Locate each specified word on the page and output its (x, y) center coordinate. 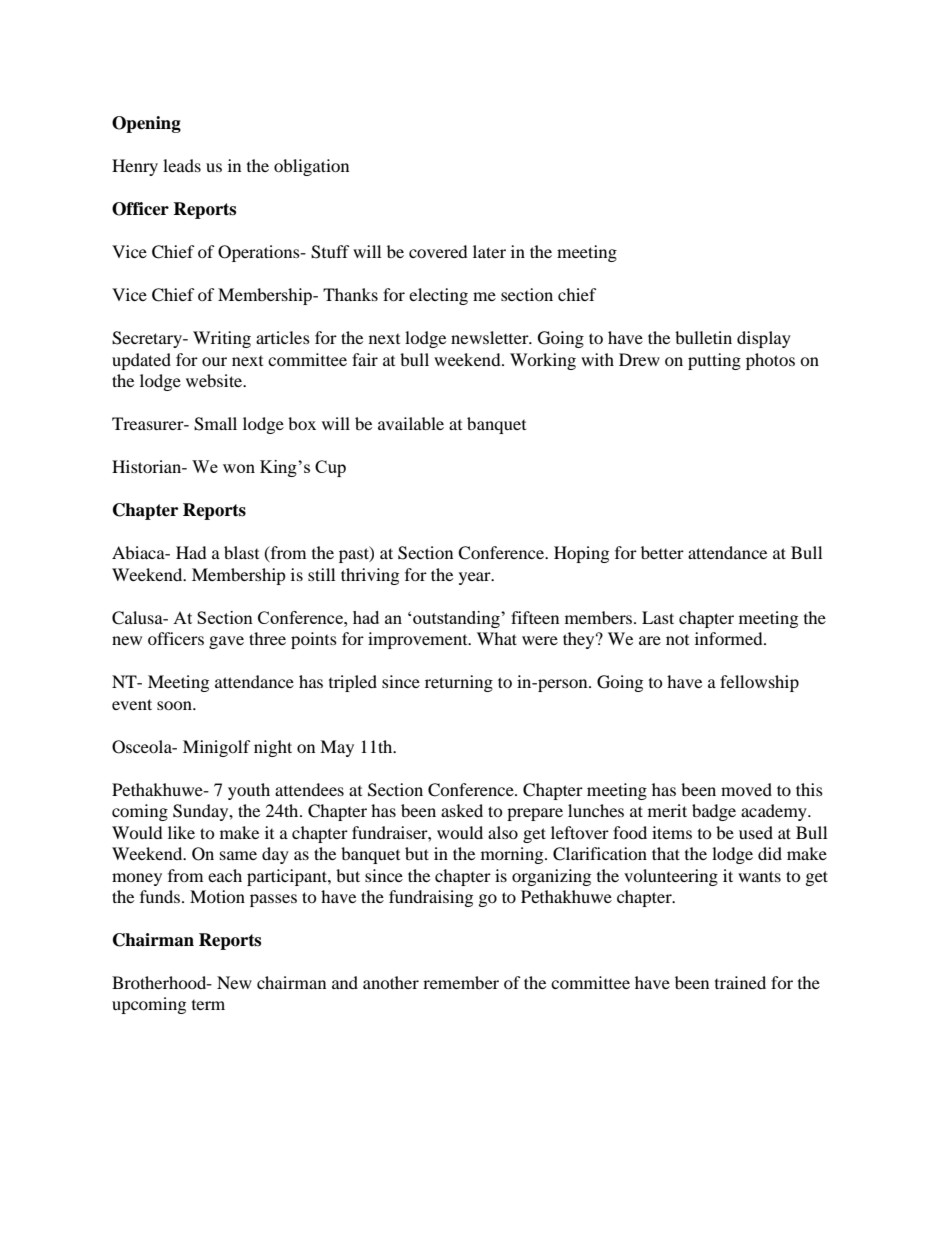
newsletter (491, 337)
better (662, 552)
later (489, 251)
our (214, 361)
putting (714, 361)
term (208, 1005)
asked (462, 810)
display (764, 339)
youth (249, 791)
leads (182, 165)
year (476, 578)
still (321, 574)
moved (746, 789)
